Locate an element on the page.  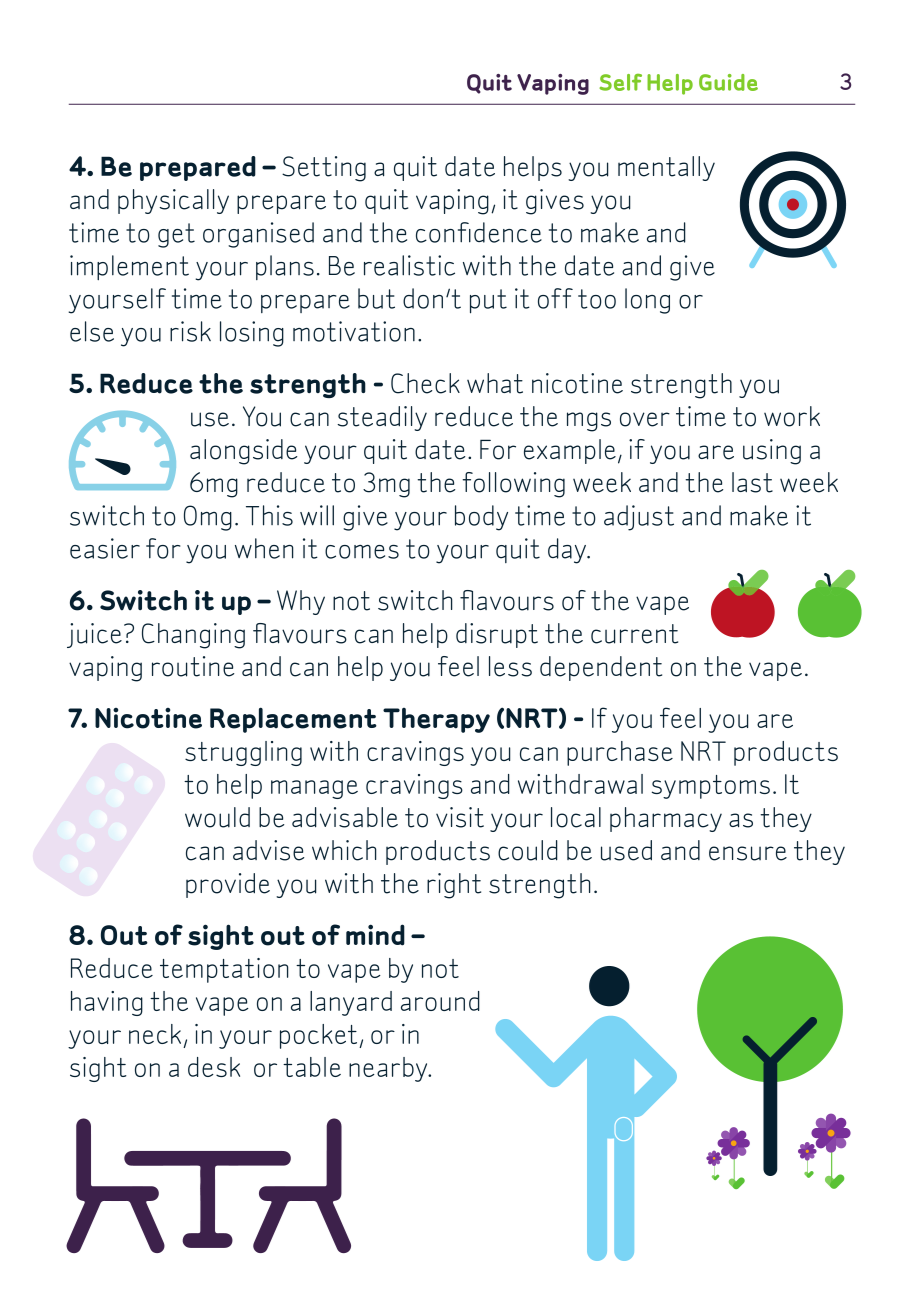
adjust is located at coordinates (639, 518).
